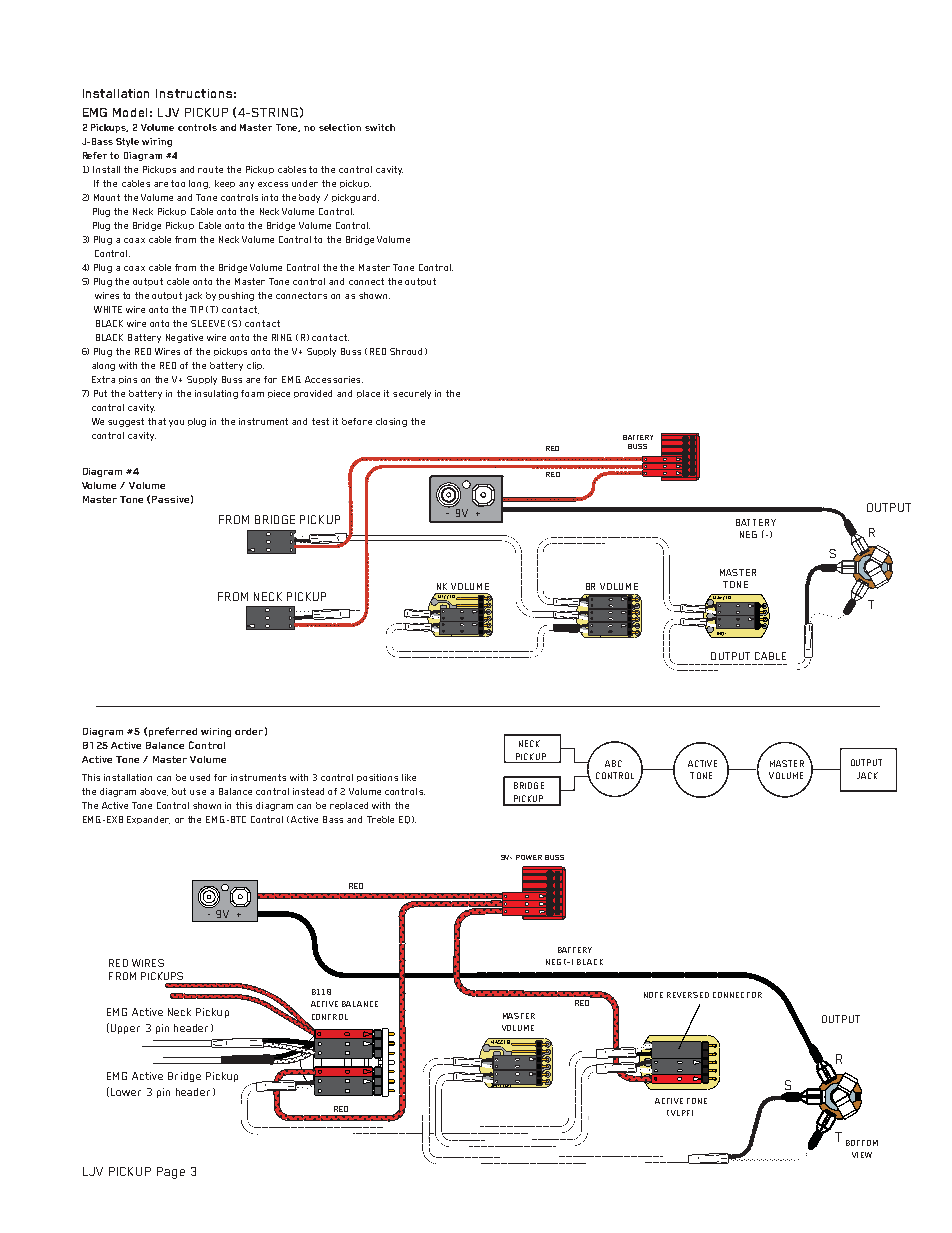 Image resolution: width=952 pixels, height=1233 pixels. Describe the element at coordinates (409, 777) in the page. I see `like` at that location.
